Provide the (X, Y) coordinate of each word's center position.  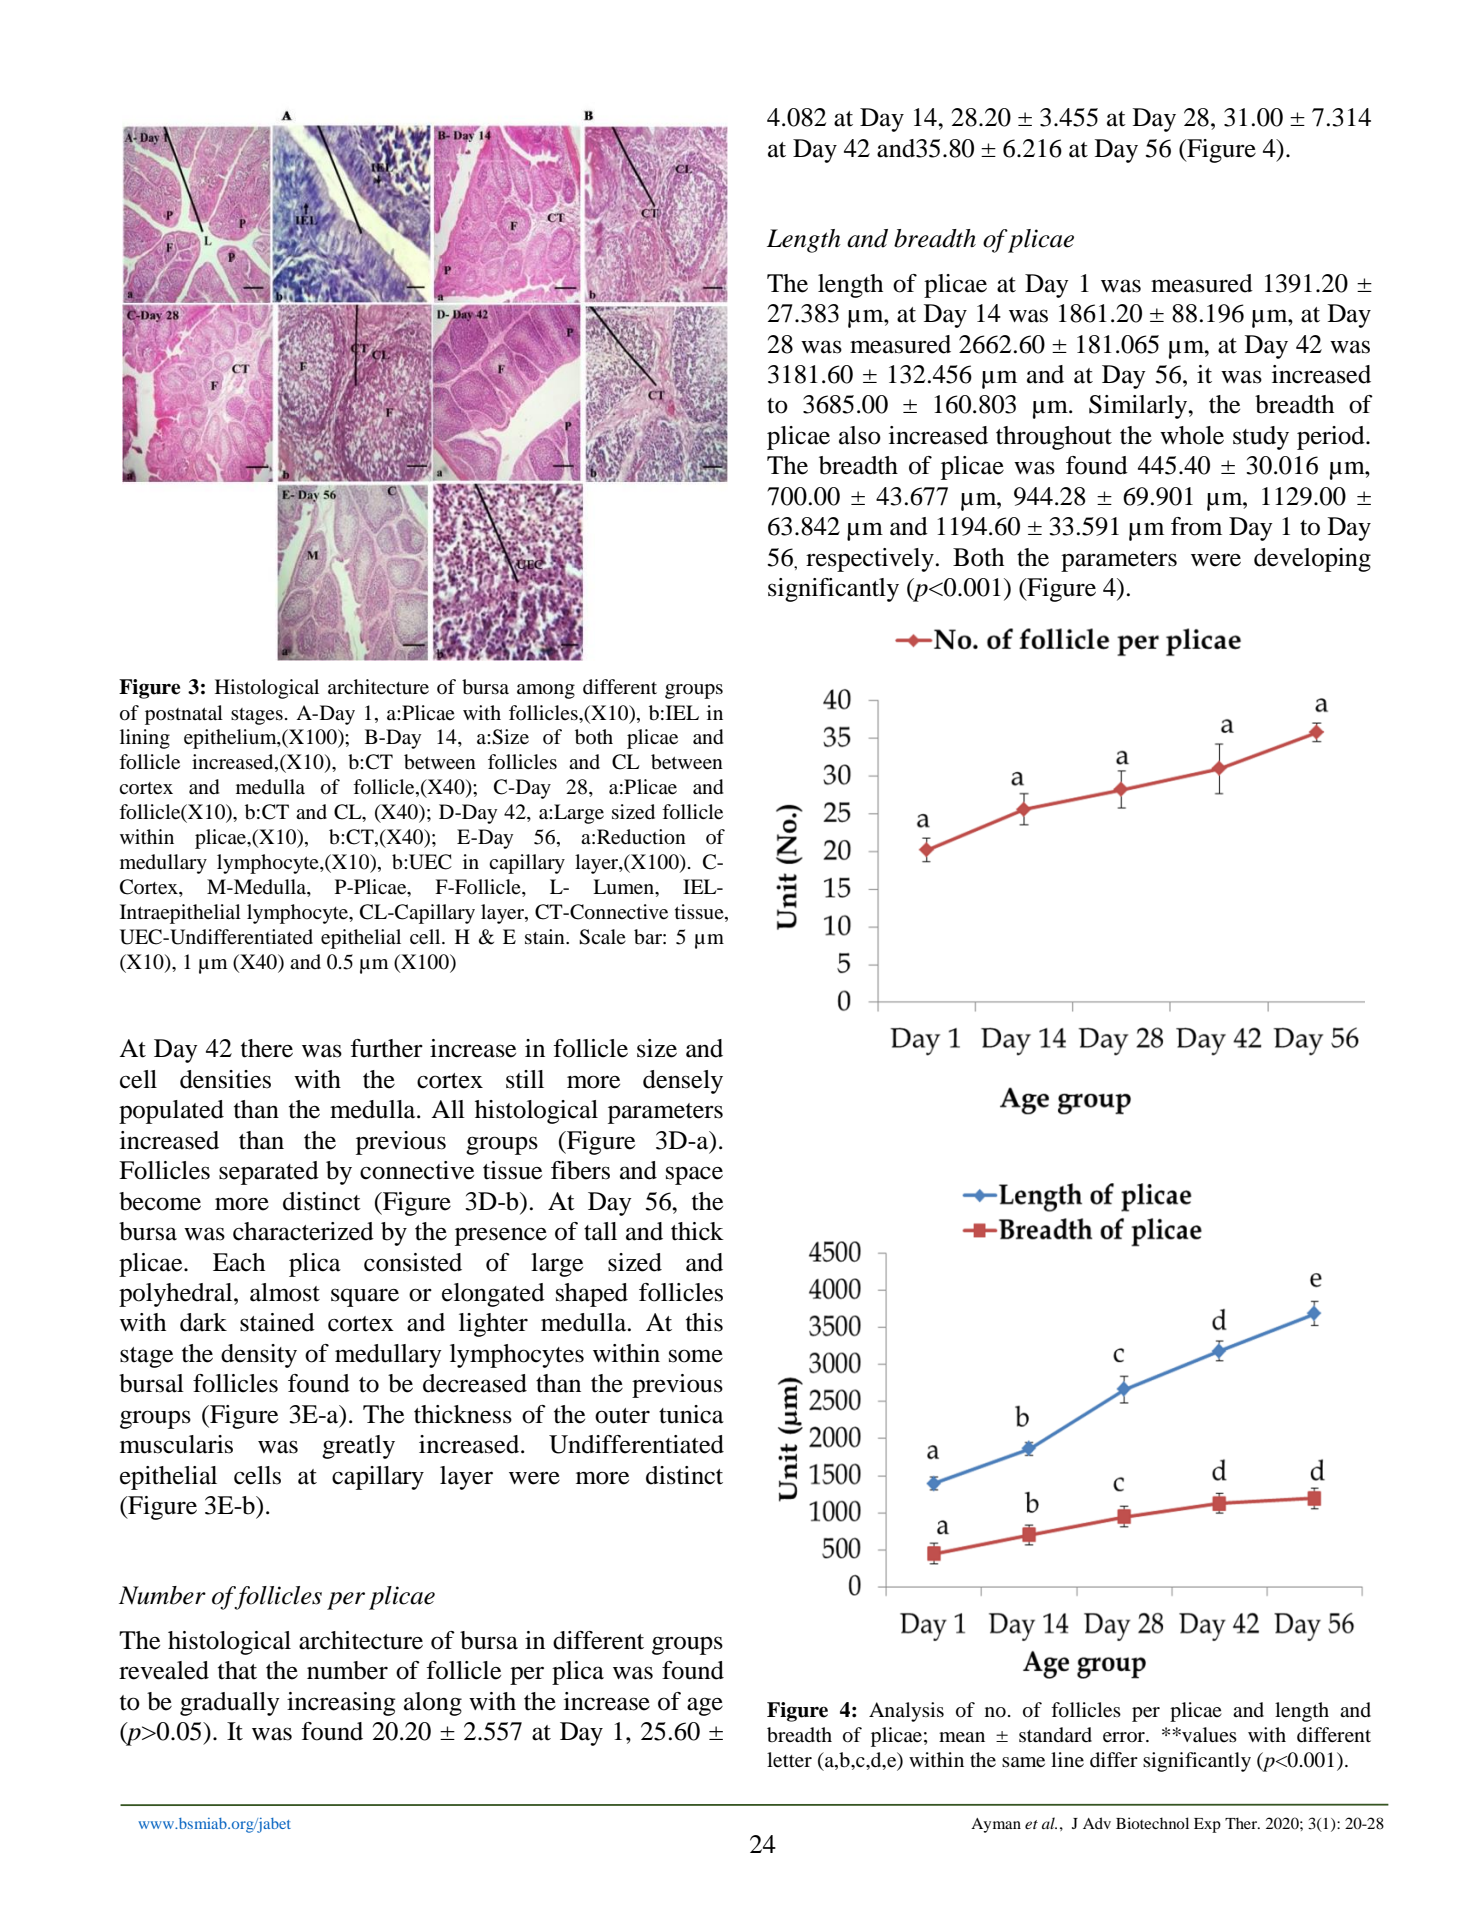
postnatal (184, 715)
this (704, 1322)
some (696, 1356)
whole (1192, 435)
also (860, 435)
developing (1312, 560)
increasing (341, 1704)
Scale (602, 937)
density (259, 1356)
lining (145, 739)
